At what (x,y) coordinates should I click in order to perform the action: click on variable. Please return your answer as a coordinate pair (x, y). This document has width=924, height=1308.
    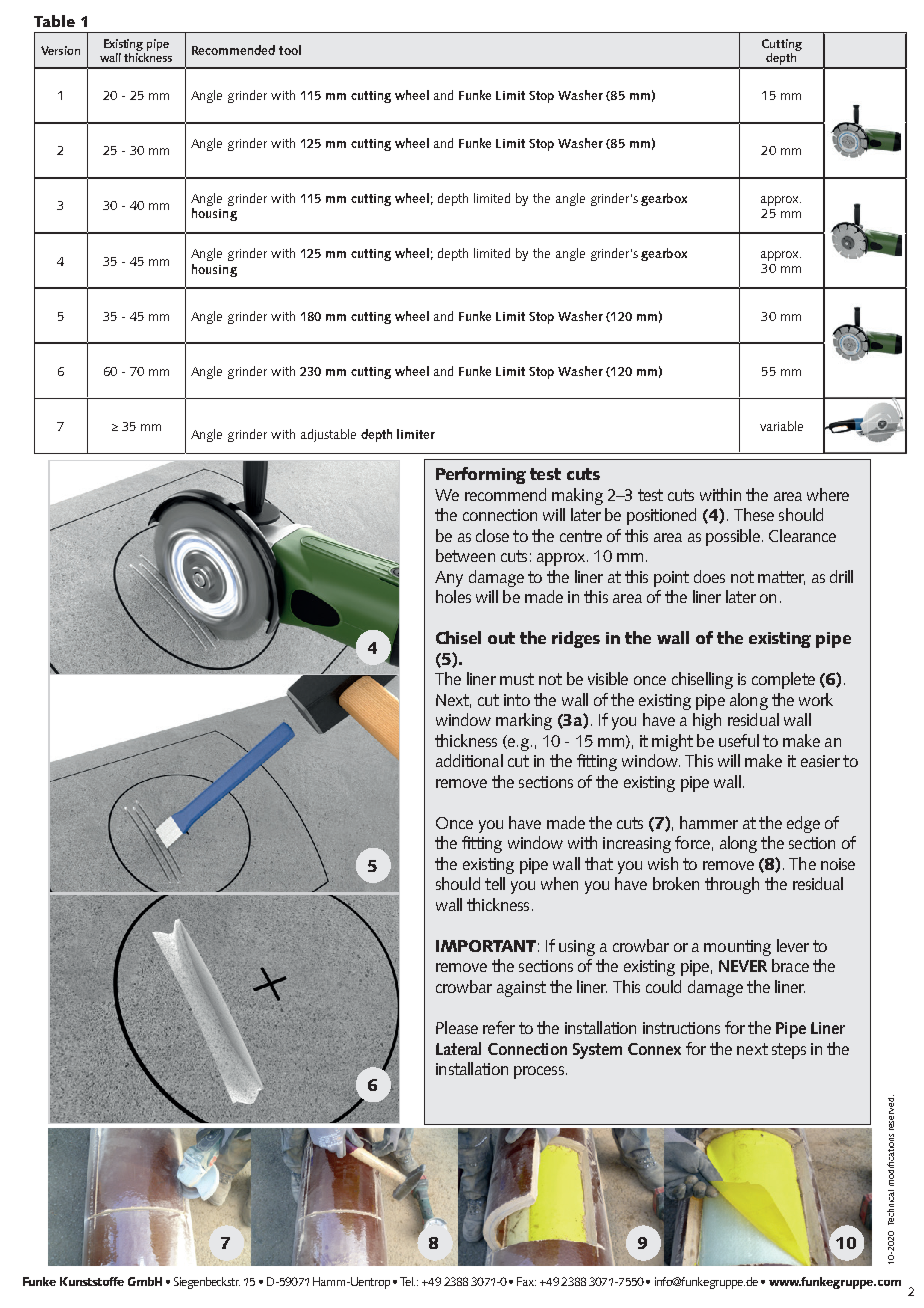
    Looking at the image, I should click on (781, 426).
